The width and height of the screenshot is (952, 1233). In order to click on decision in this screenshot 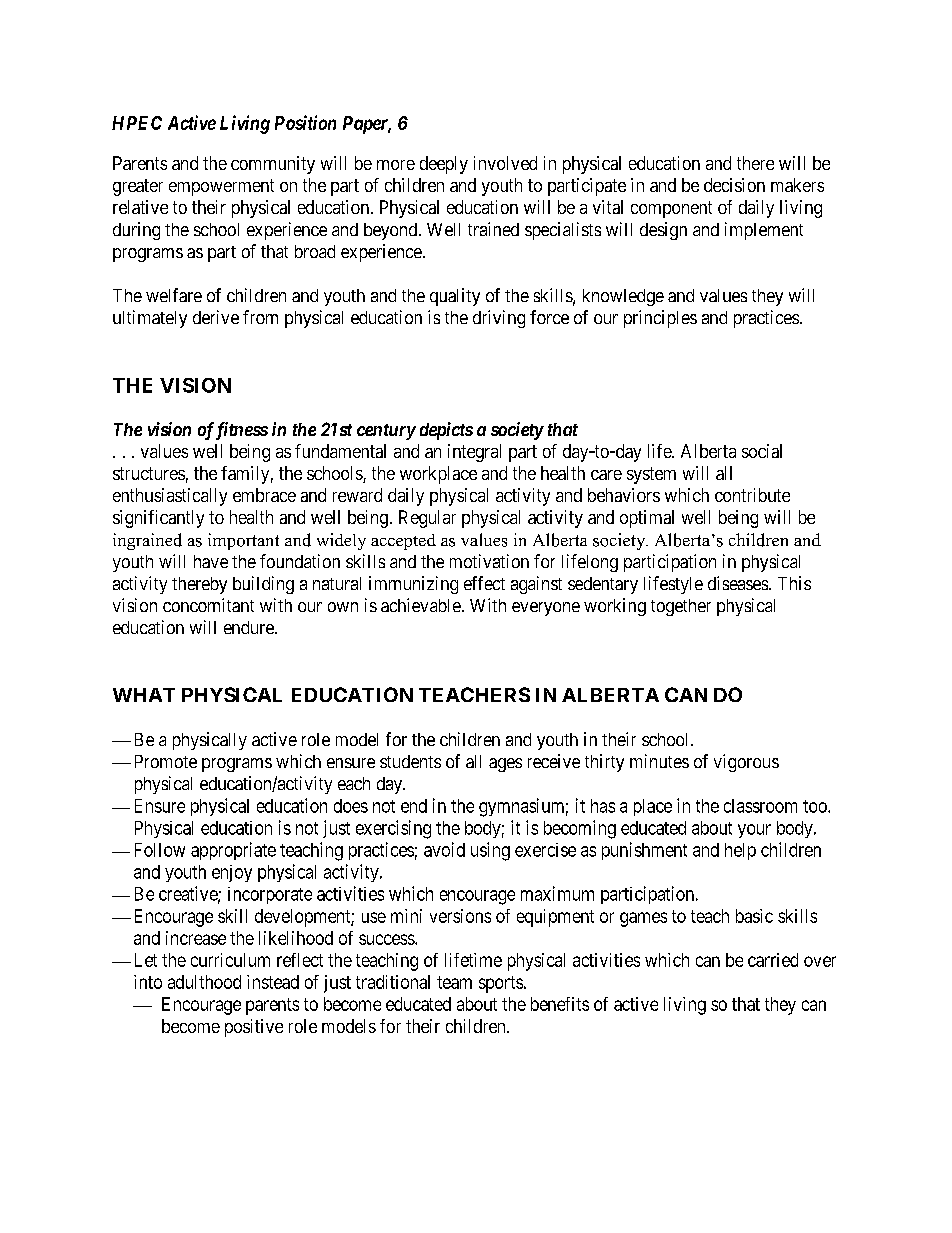, I will do `click(734, 185)`.
